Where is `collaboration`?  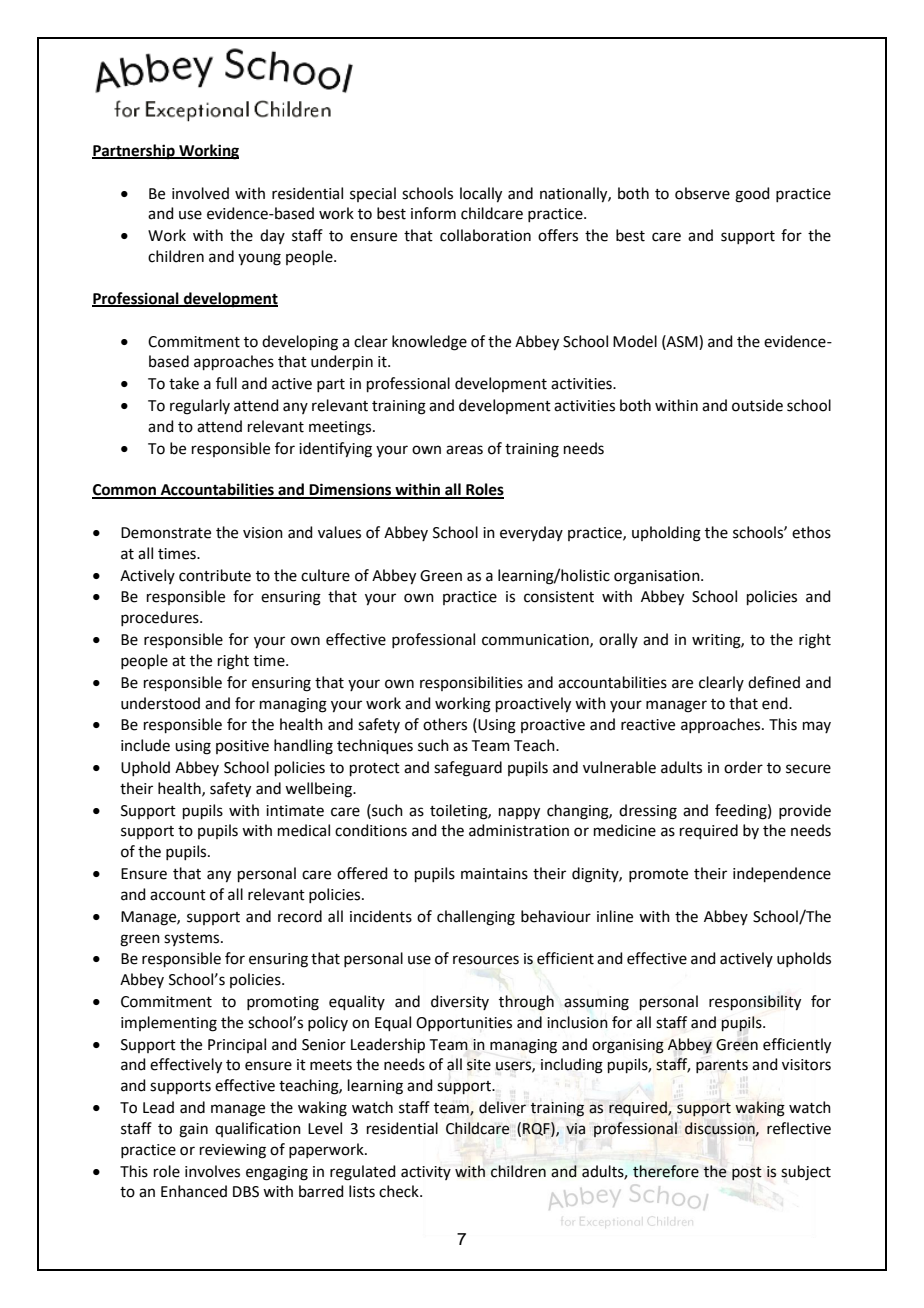
collaboration is located at coordinates (485, 235).
